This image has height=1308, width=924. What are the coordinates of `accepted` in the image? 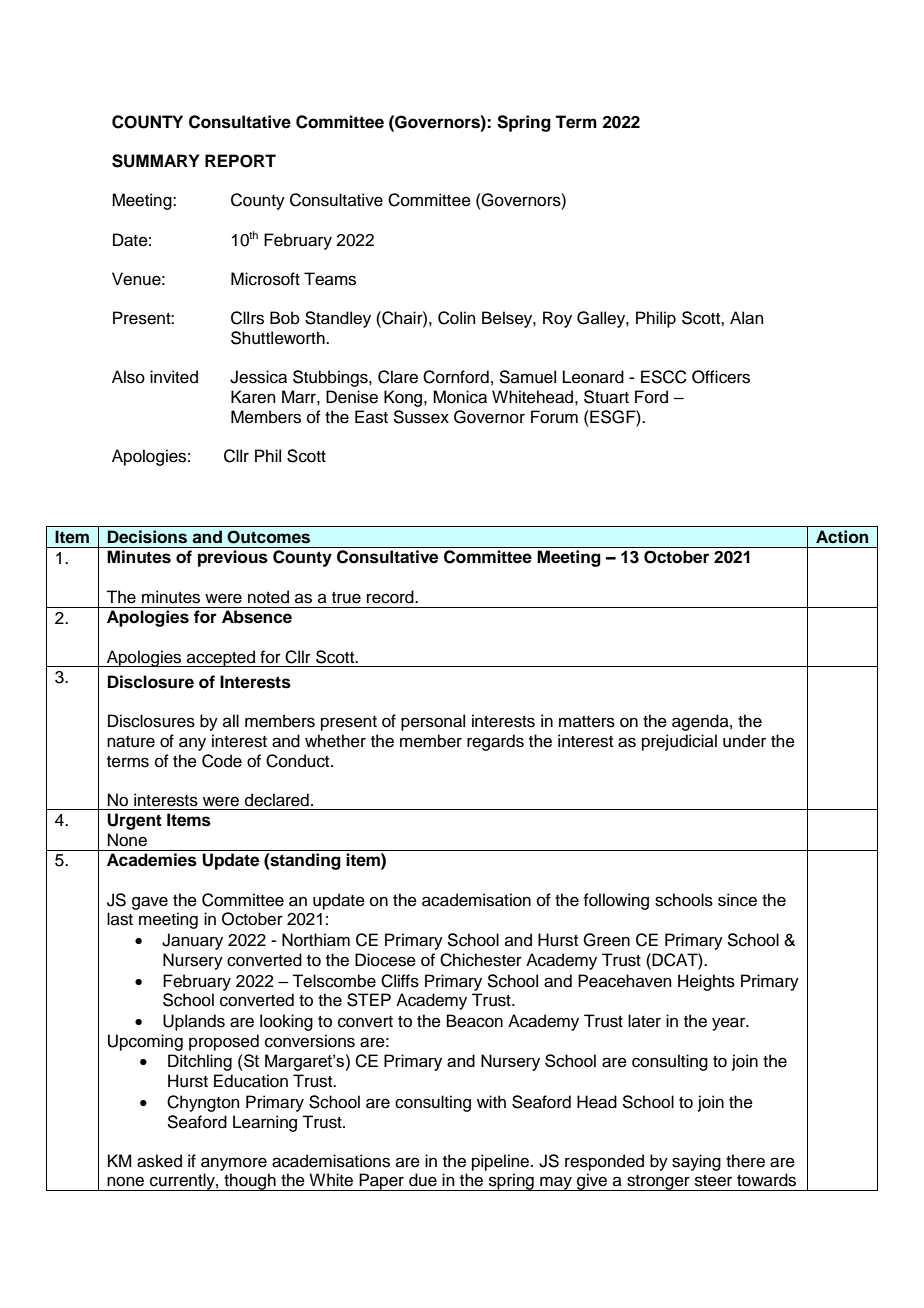 It's located at (221, 658).
